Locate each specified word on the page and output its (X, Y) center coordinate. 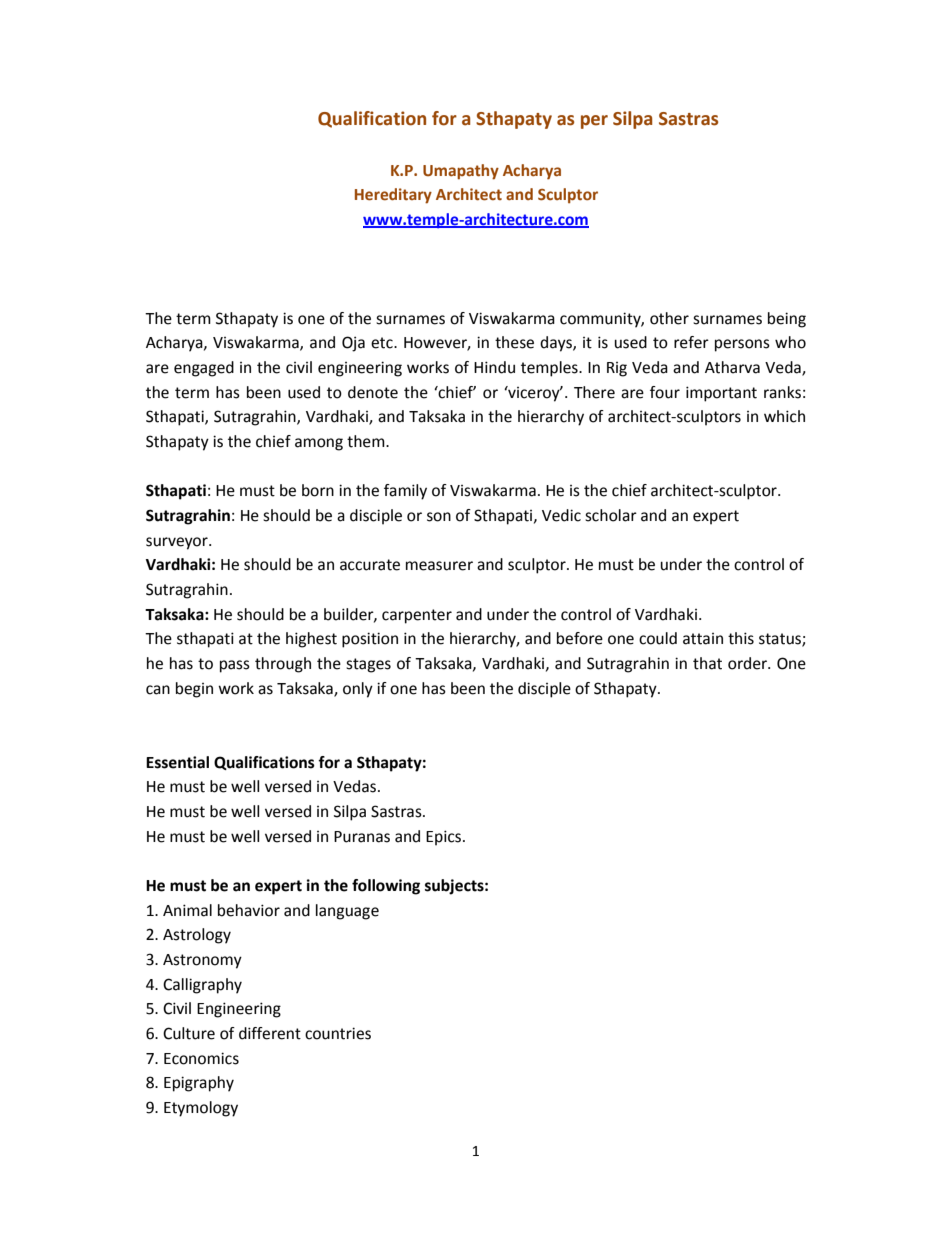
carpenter (417, 616)
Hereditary (393, 196)
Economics (201, 1058)
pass (235, 666)
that (707, 663)
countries (338, 1033)
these (514, 342)
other (669, 318)
